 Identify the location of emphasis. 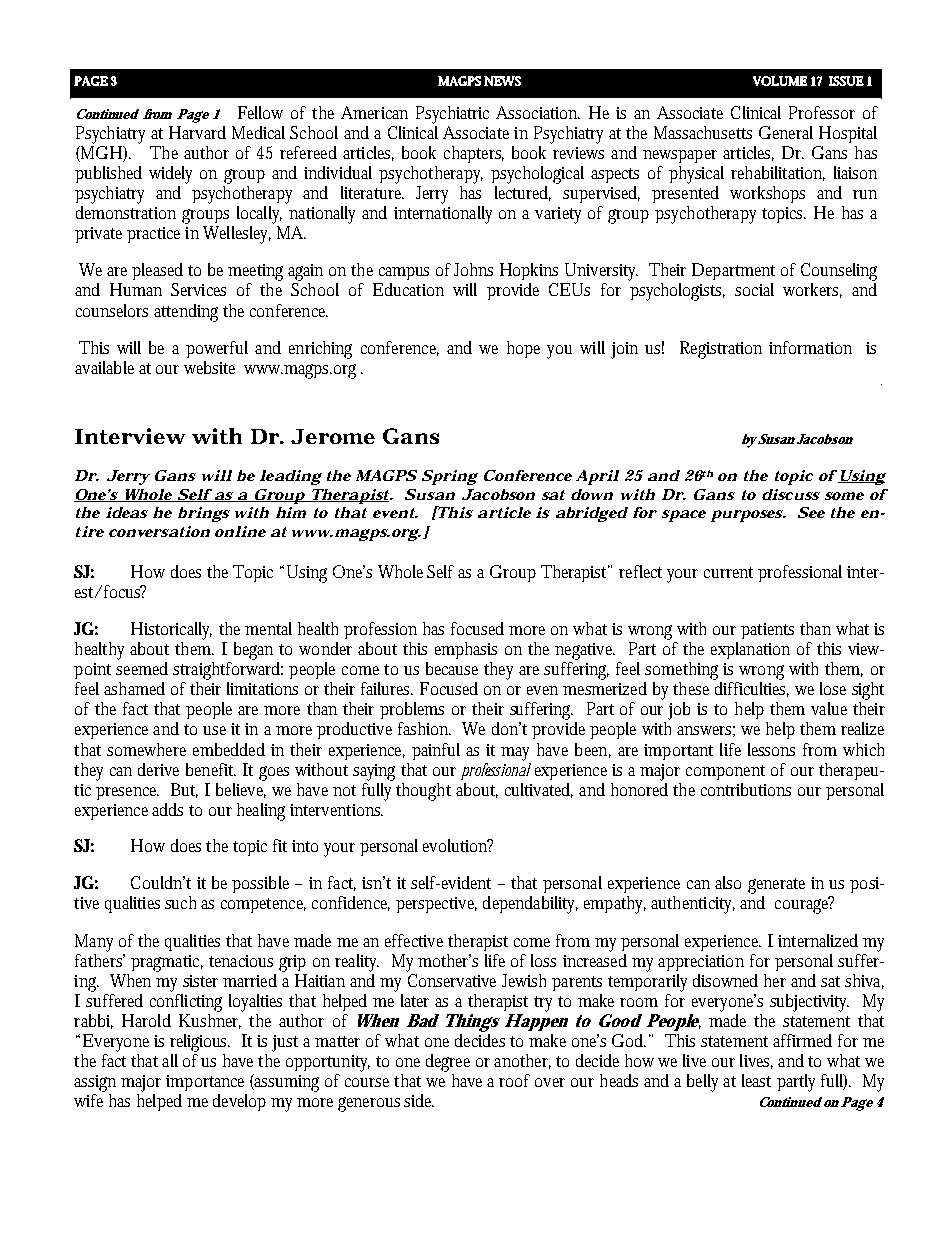
(466, 650).
